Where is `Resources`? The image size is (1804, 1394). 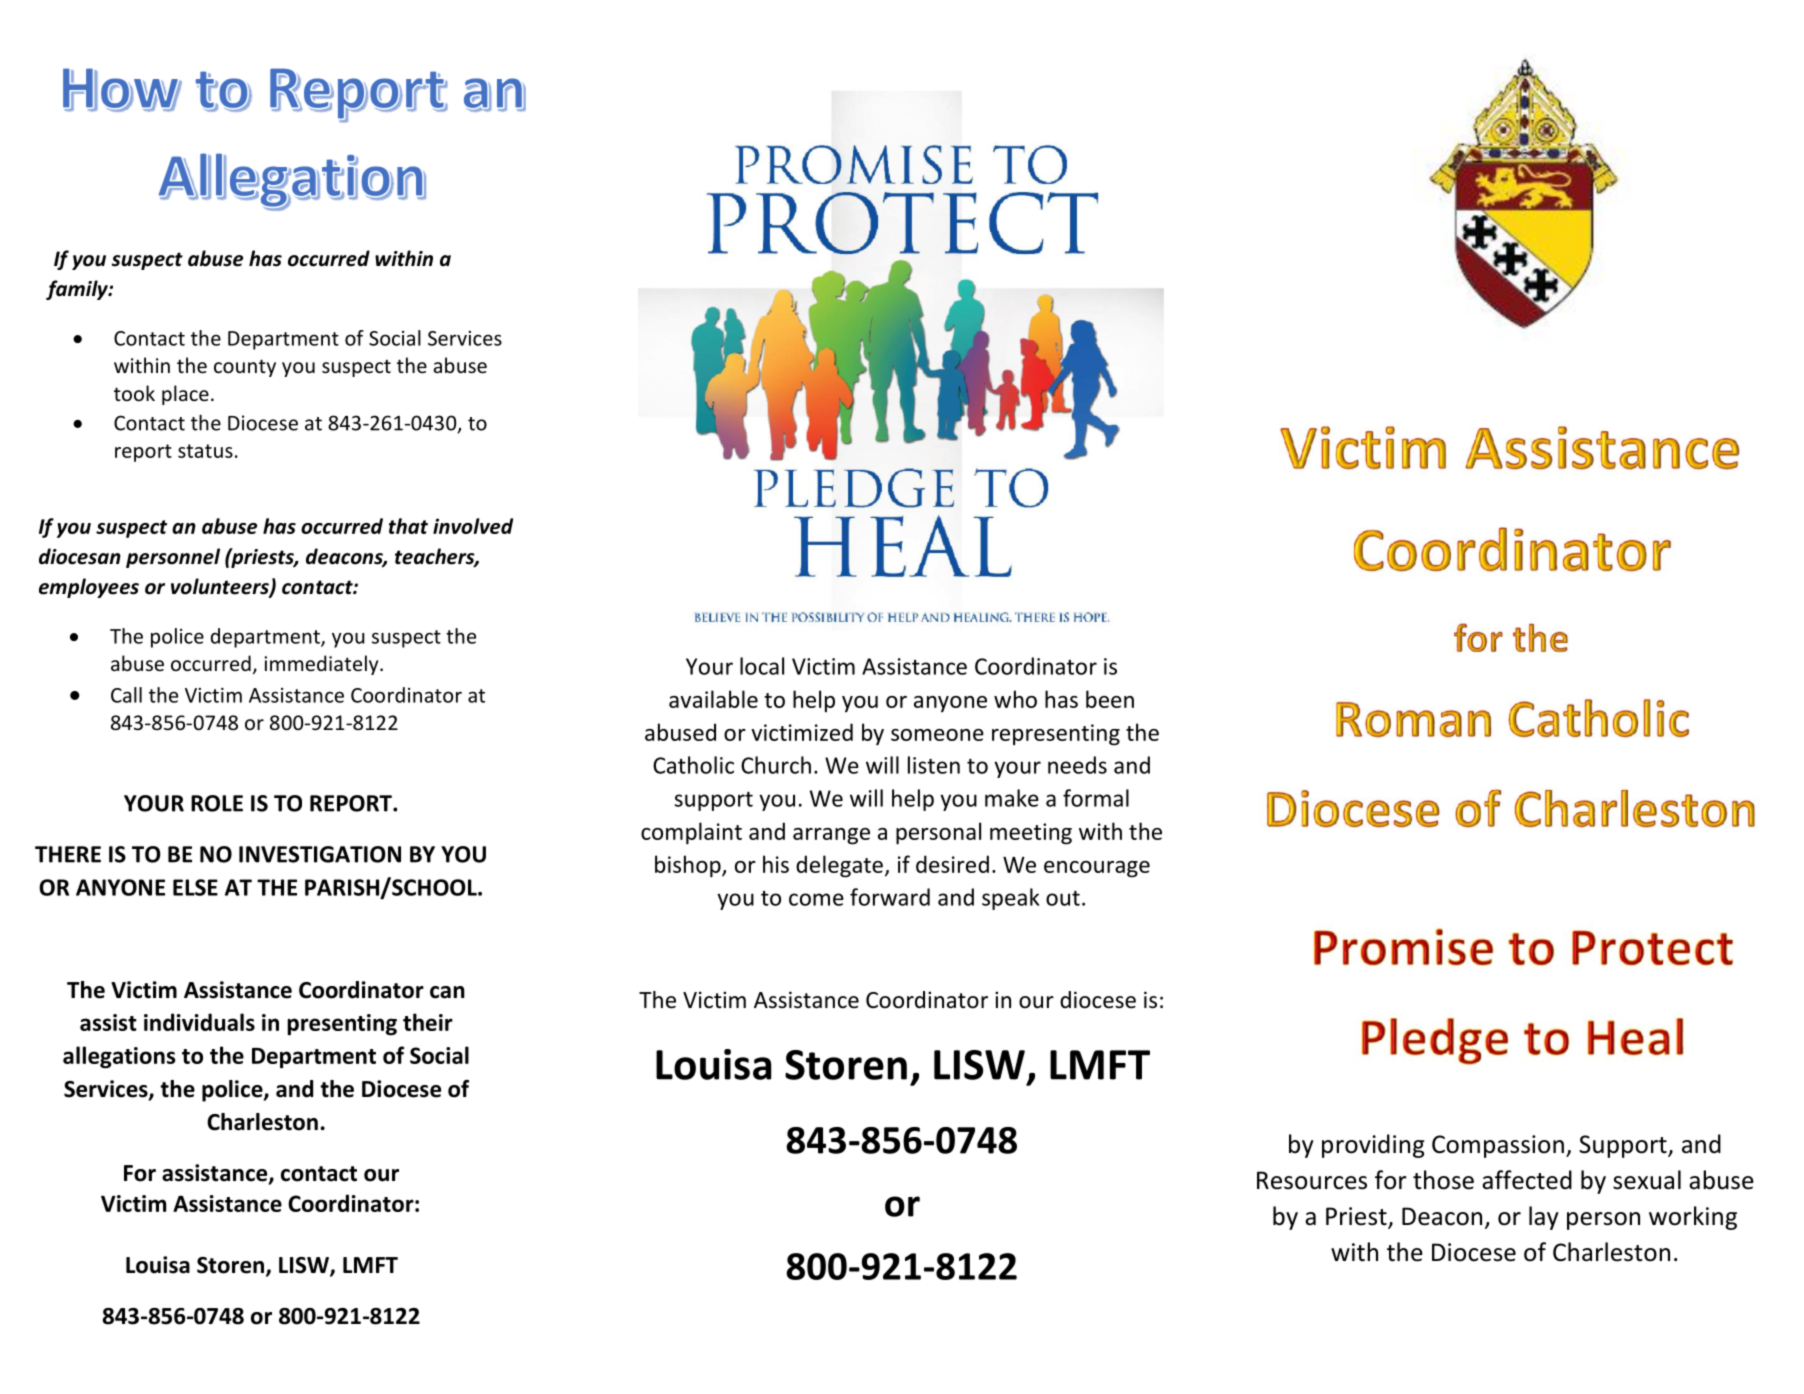
Resources is located at coordinates (1312, 1180).
